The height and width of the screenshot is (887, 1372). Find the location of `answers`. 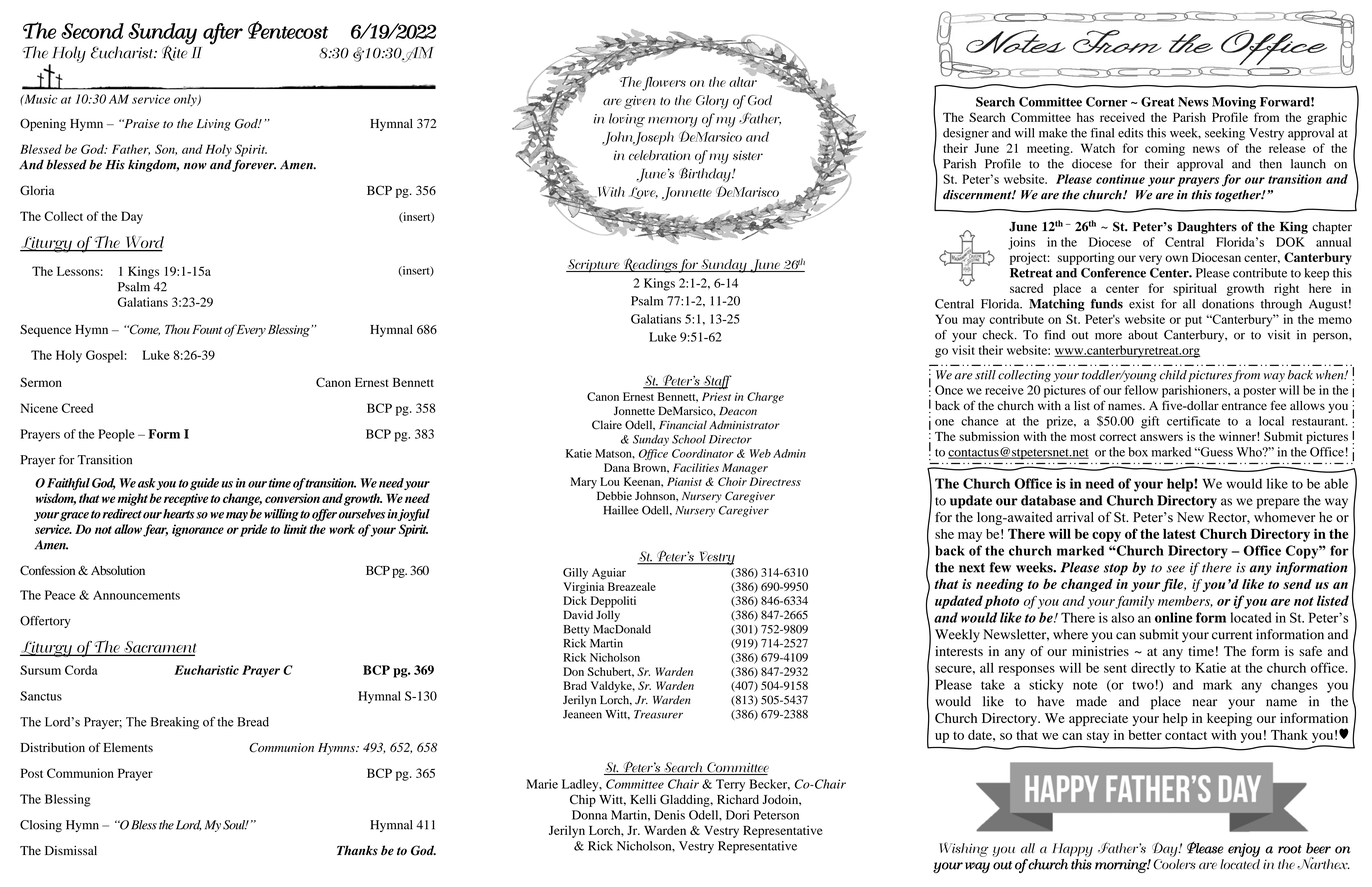

answers is located at coordinates (1161, 437).
